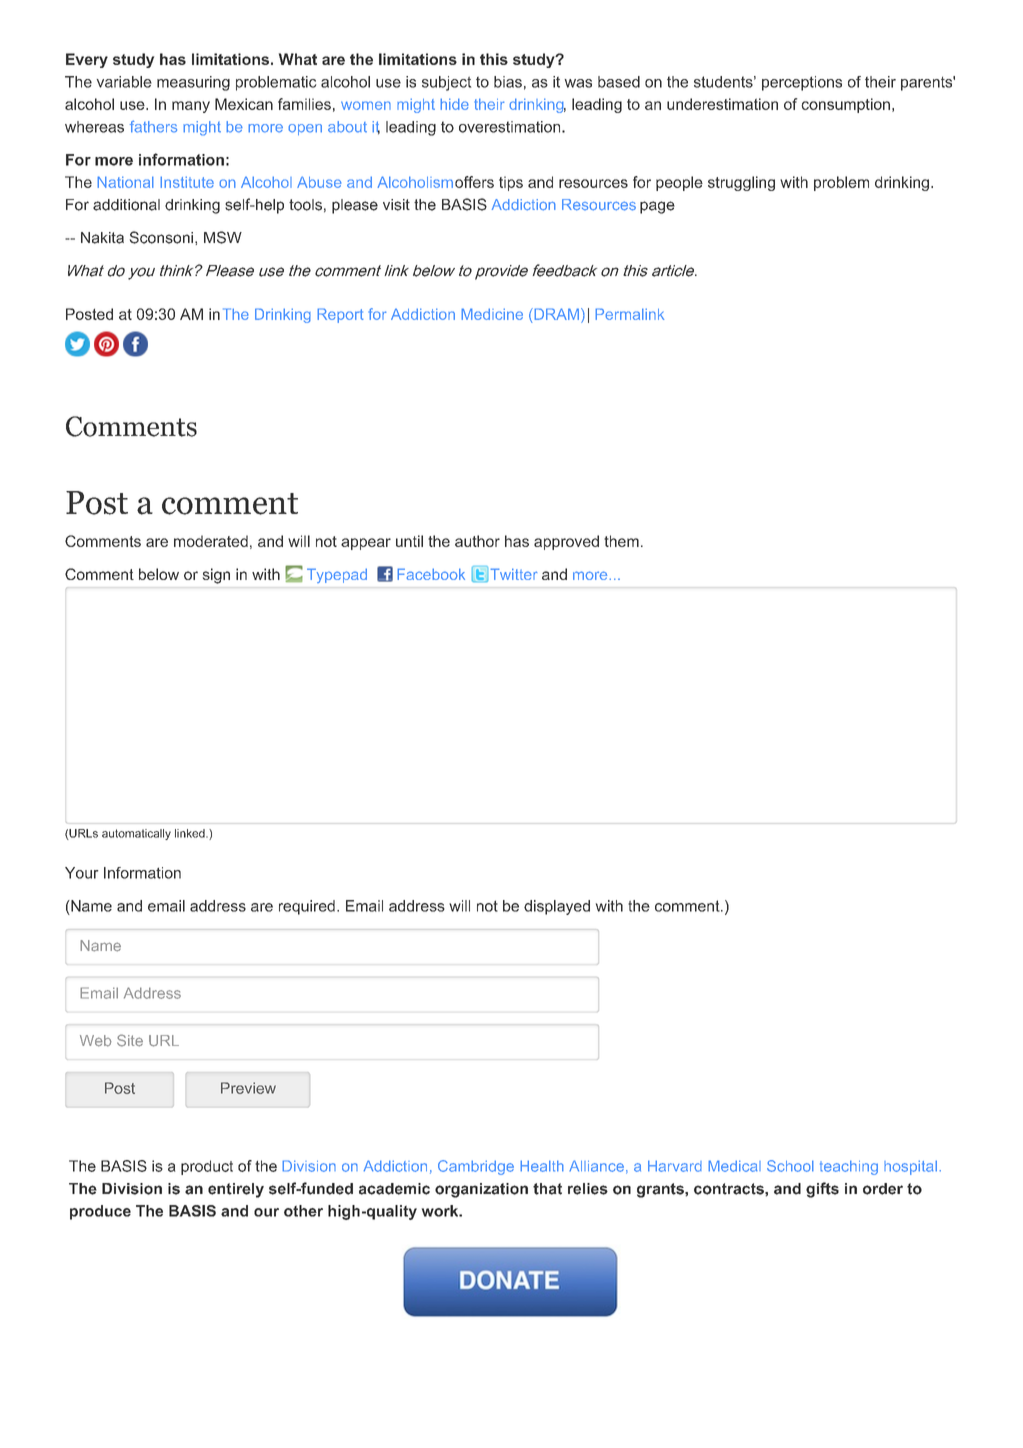  I want to click on bias, so click(508, 82).
